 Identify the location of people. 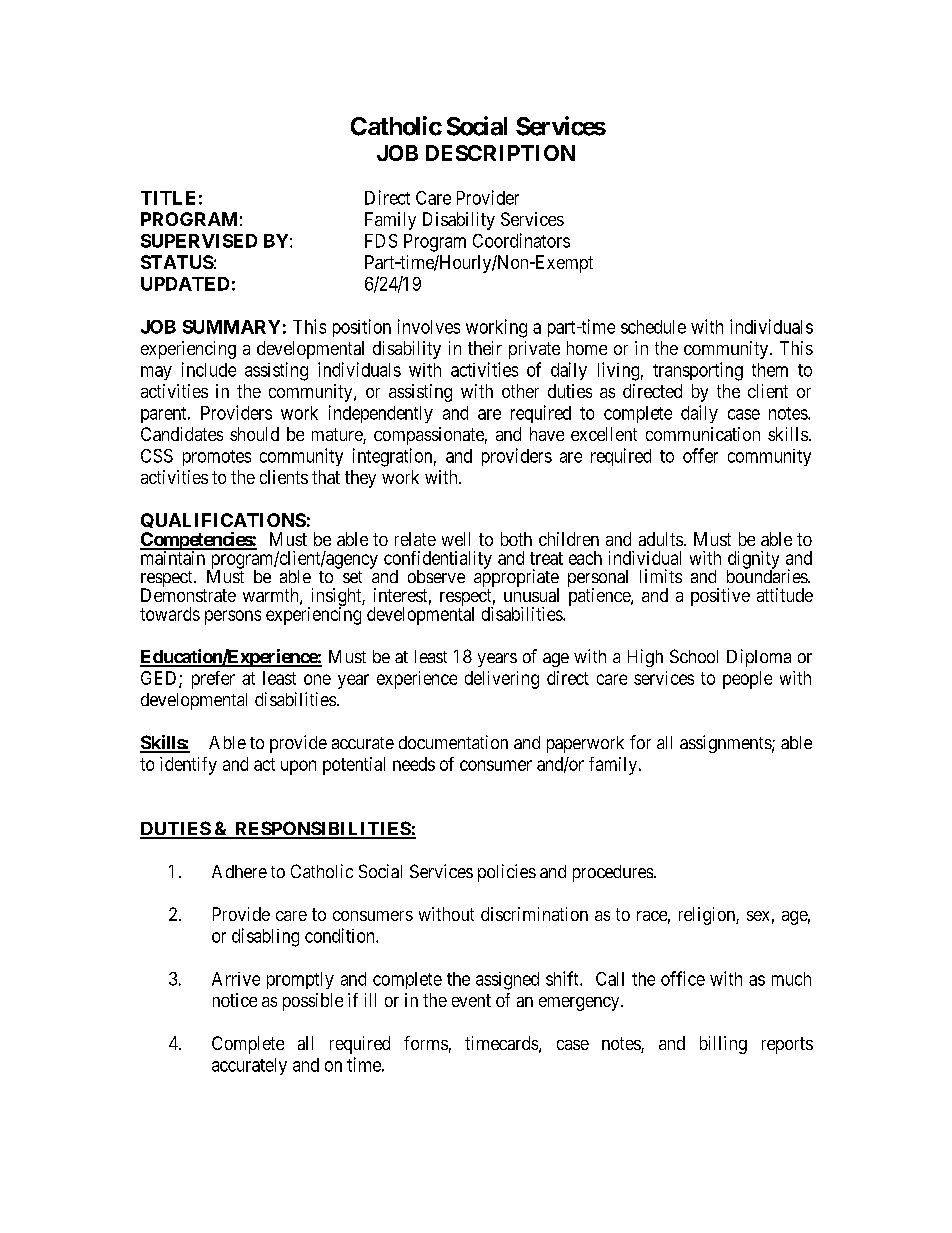
(747, 680).
